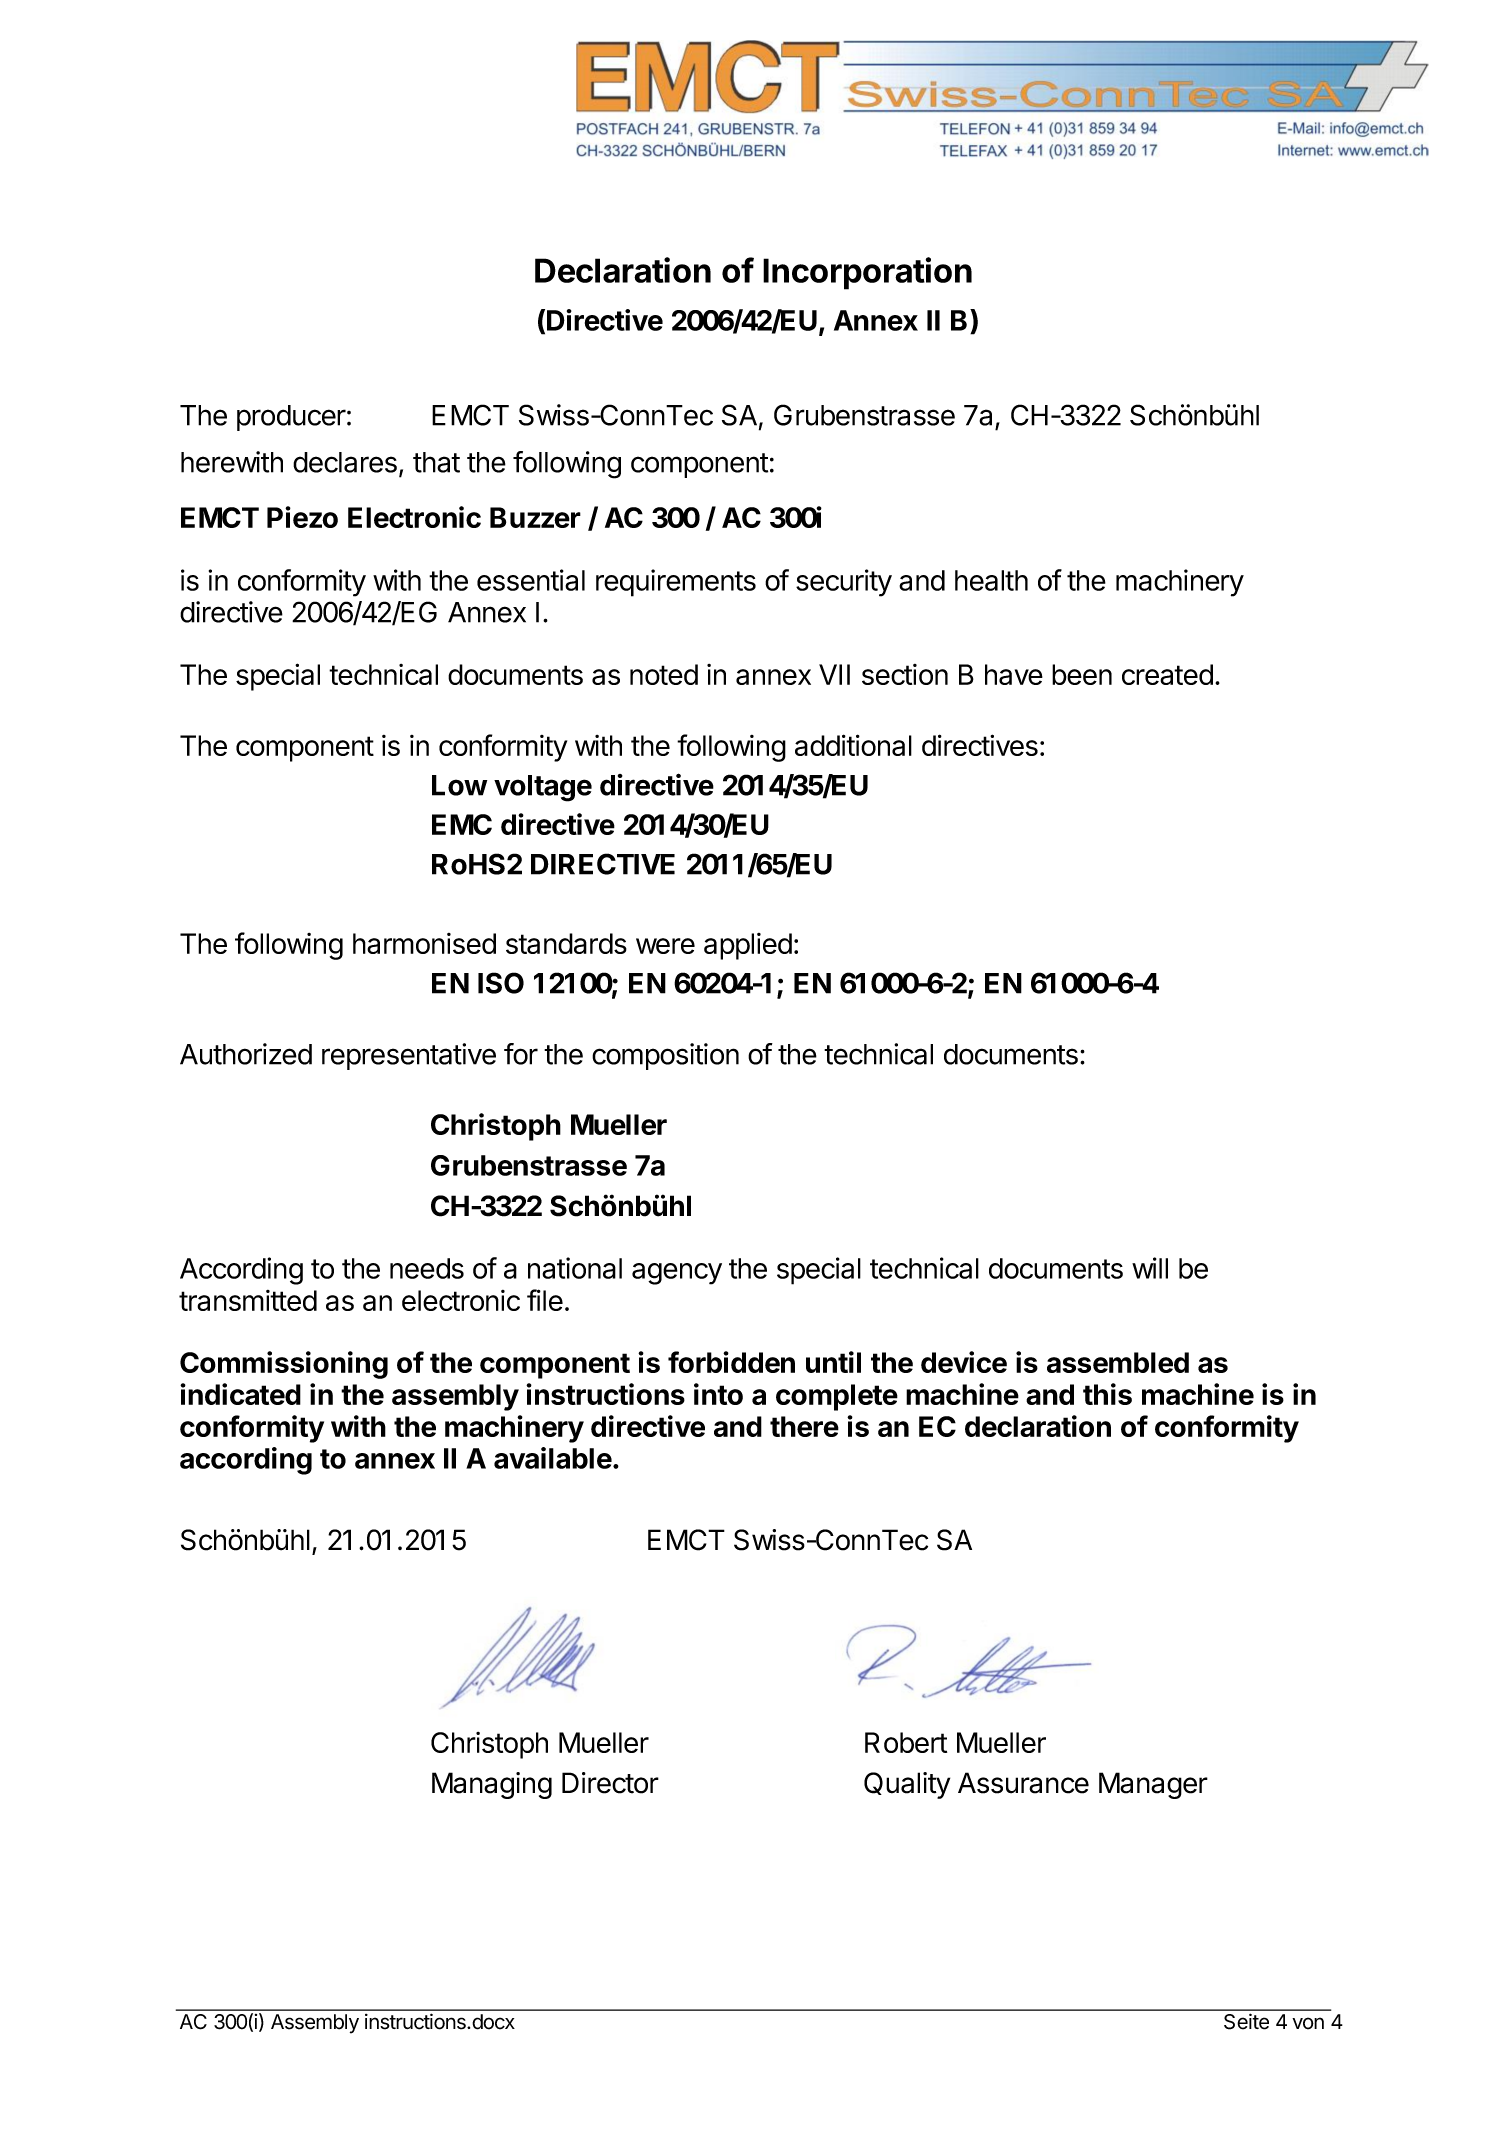 The width and height of the screenshot is (1507, 2131). What do you see at coordinates (804, 1426) in the screenshot?
I see `there` at bounding box center [804, 1426].
